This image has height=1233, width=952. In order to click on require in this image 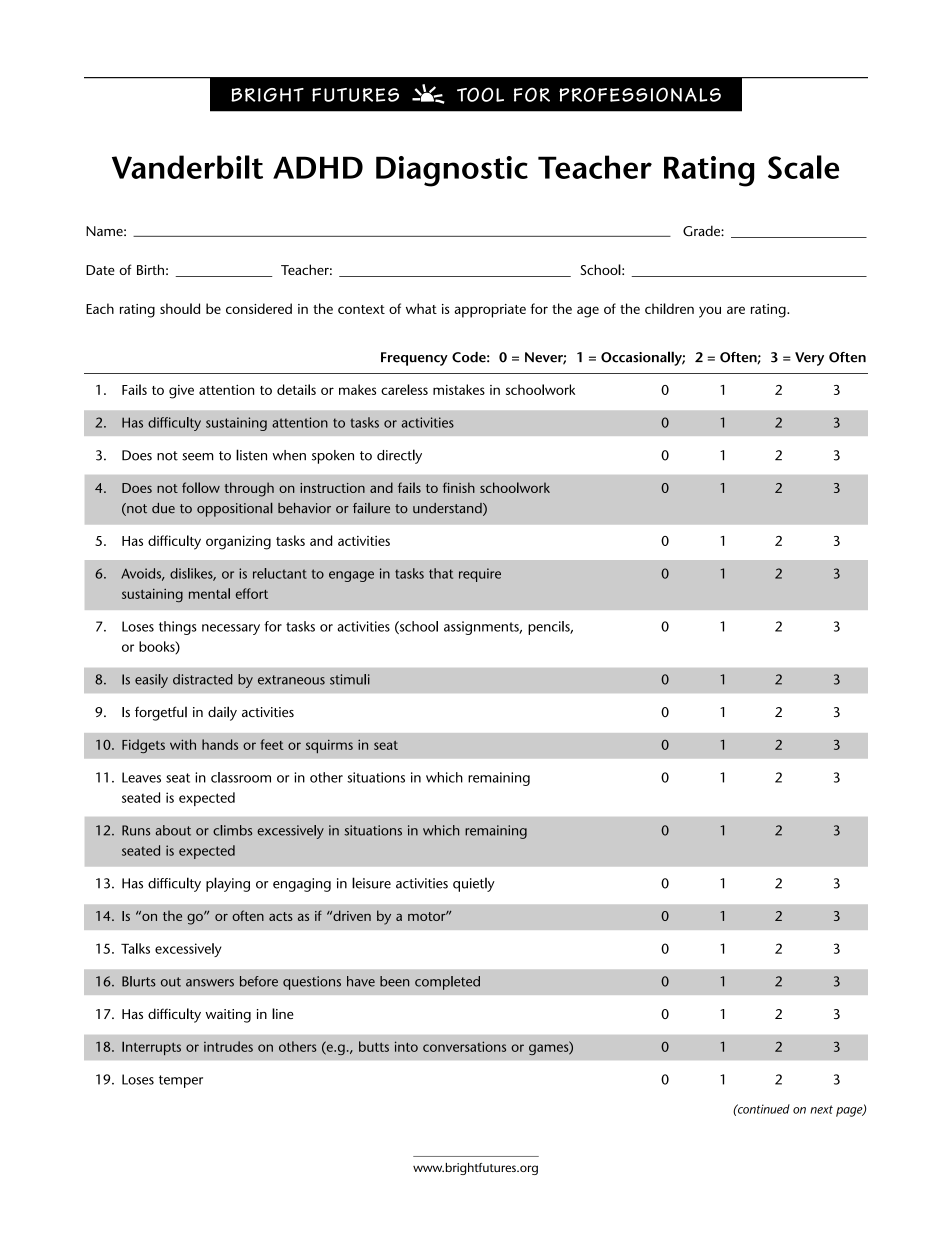, I will do `click(480, 575)`.
